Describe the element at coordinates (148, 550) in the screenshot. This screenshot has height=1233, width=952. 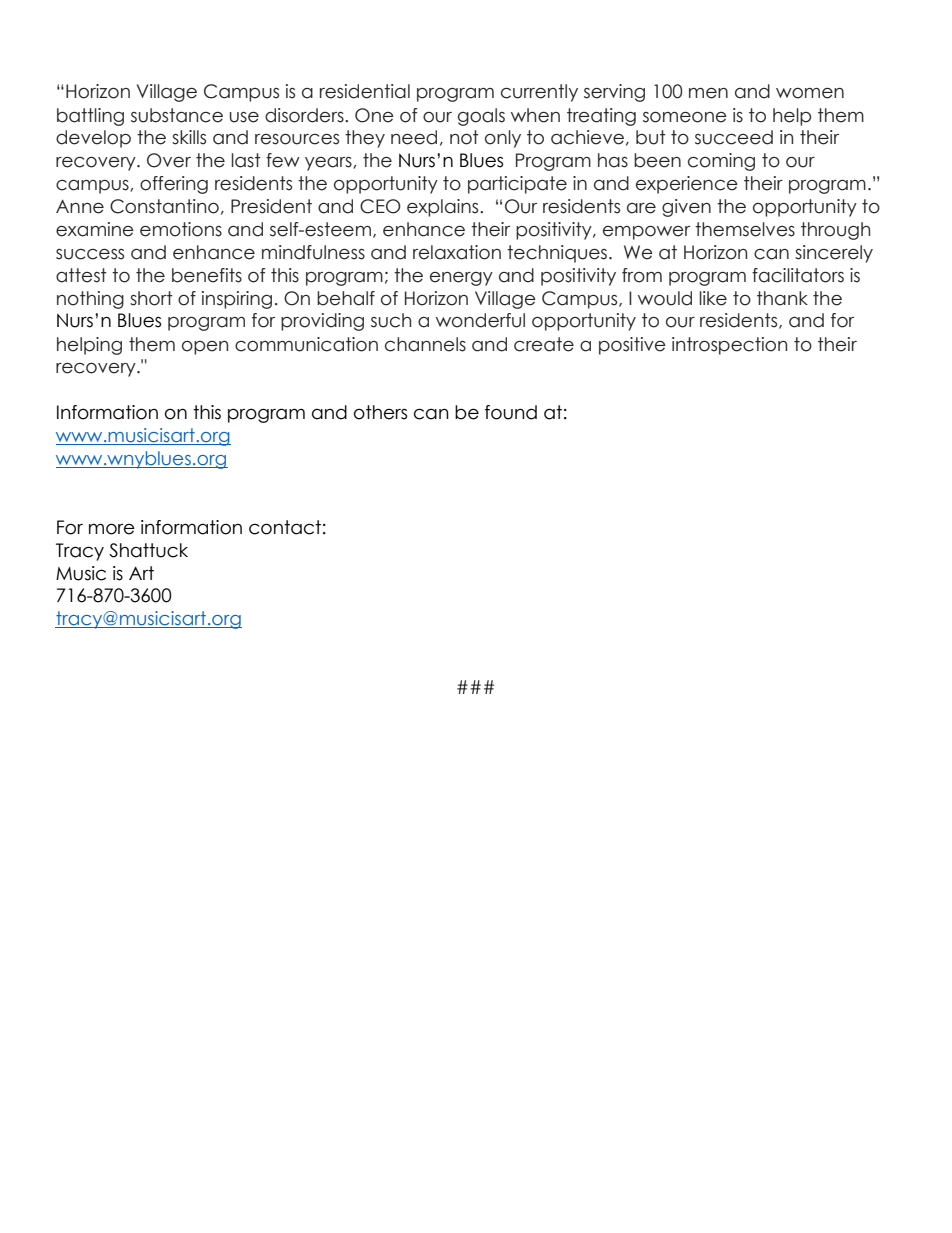
I see `Shattuck` at that location.
